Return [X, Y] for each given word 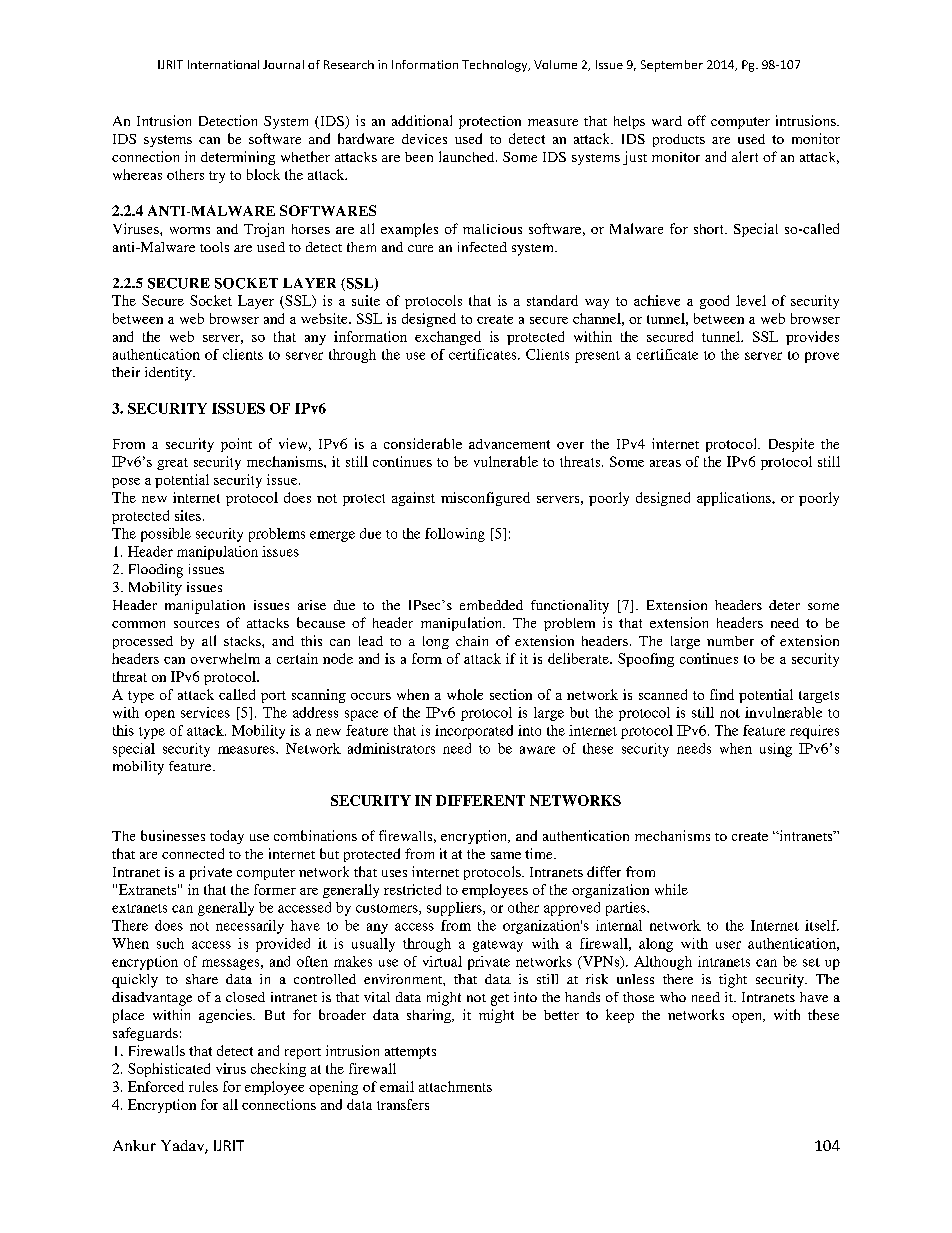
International [223, 64]
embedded [491, 605]
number [730, 641]
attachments [455, 1086]
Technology [496, 66]
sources [196, 624]
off [697, 120]
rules [203, 1086]
